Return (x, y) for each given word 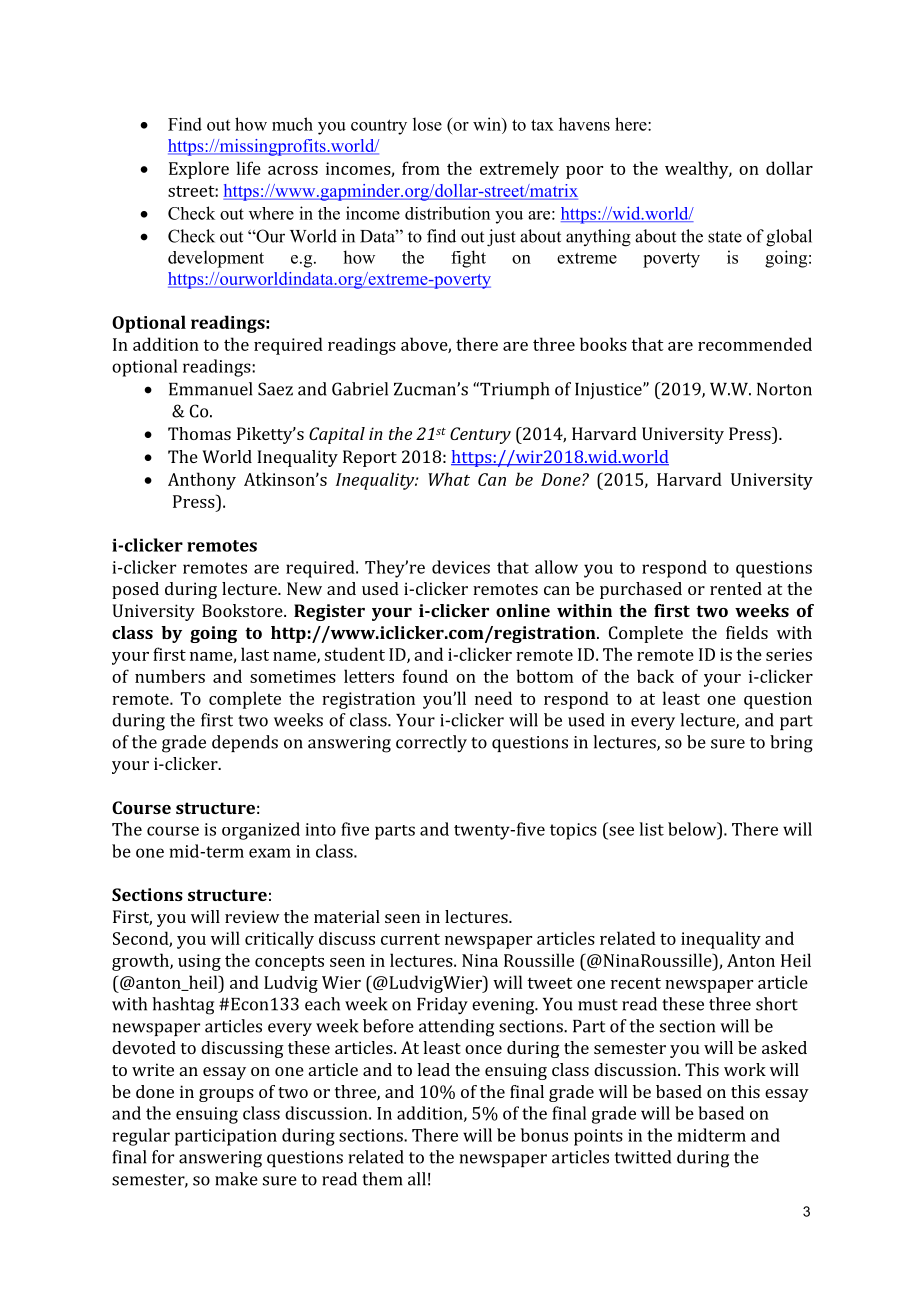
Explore (199, 170)
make (236, 1179)
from (421, 168)
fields (747, 632)
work (745, 1069)
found (425, 676)
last (255, 654)
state (725, 237)
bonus (544, 1135)
